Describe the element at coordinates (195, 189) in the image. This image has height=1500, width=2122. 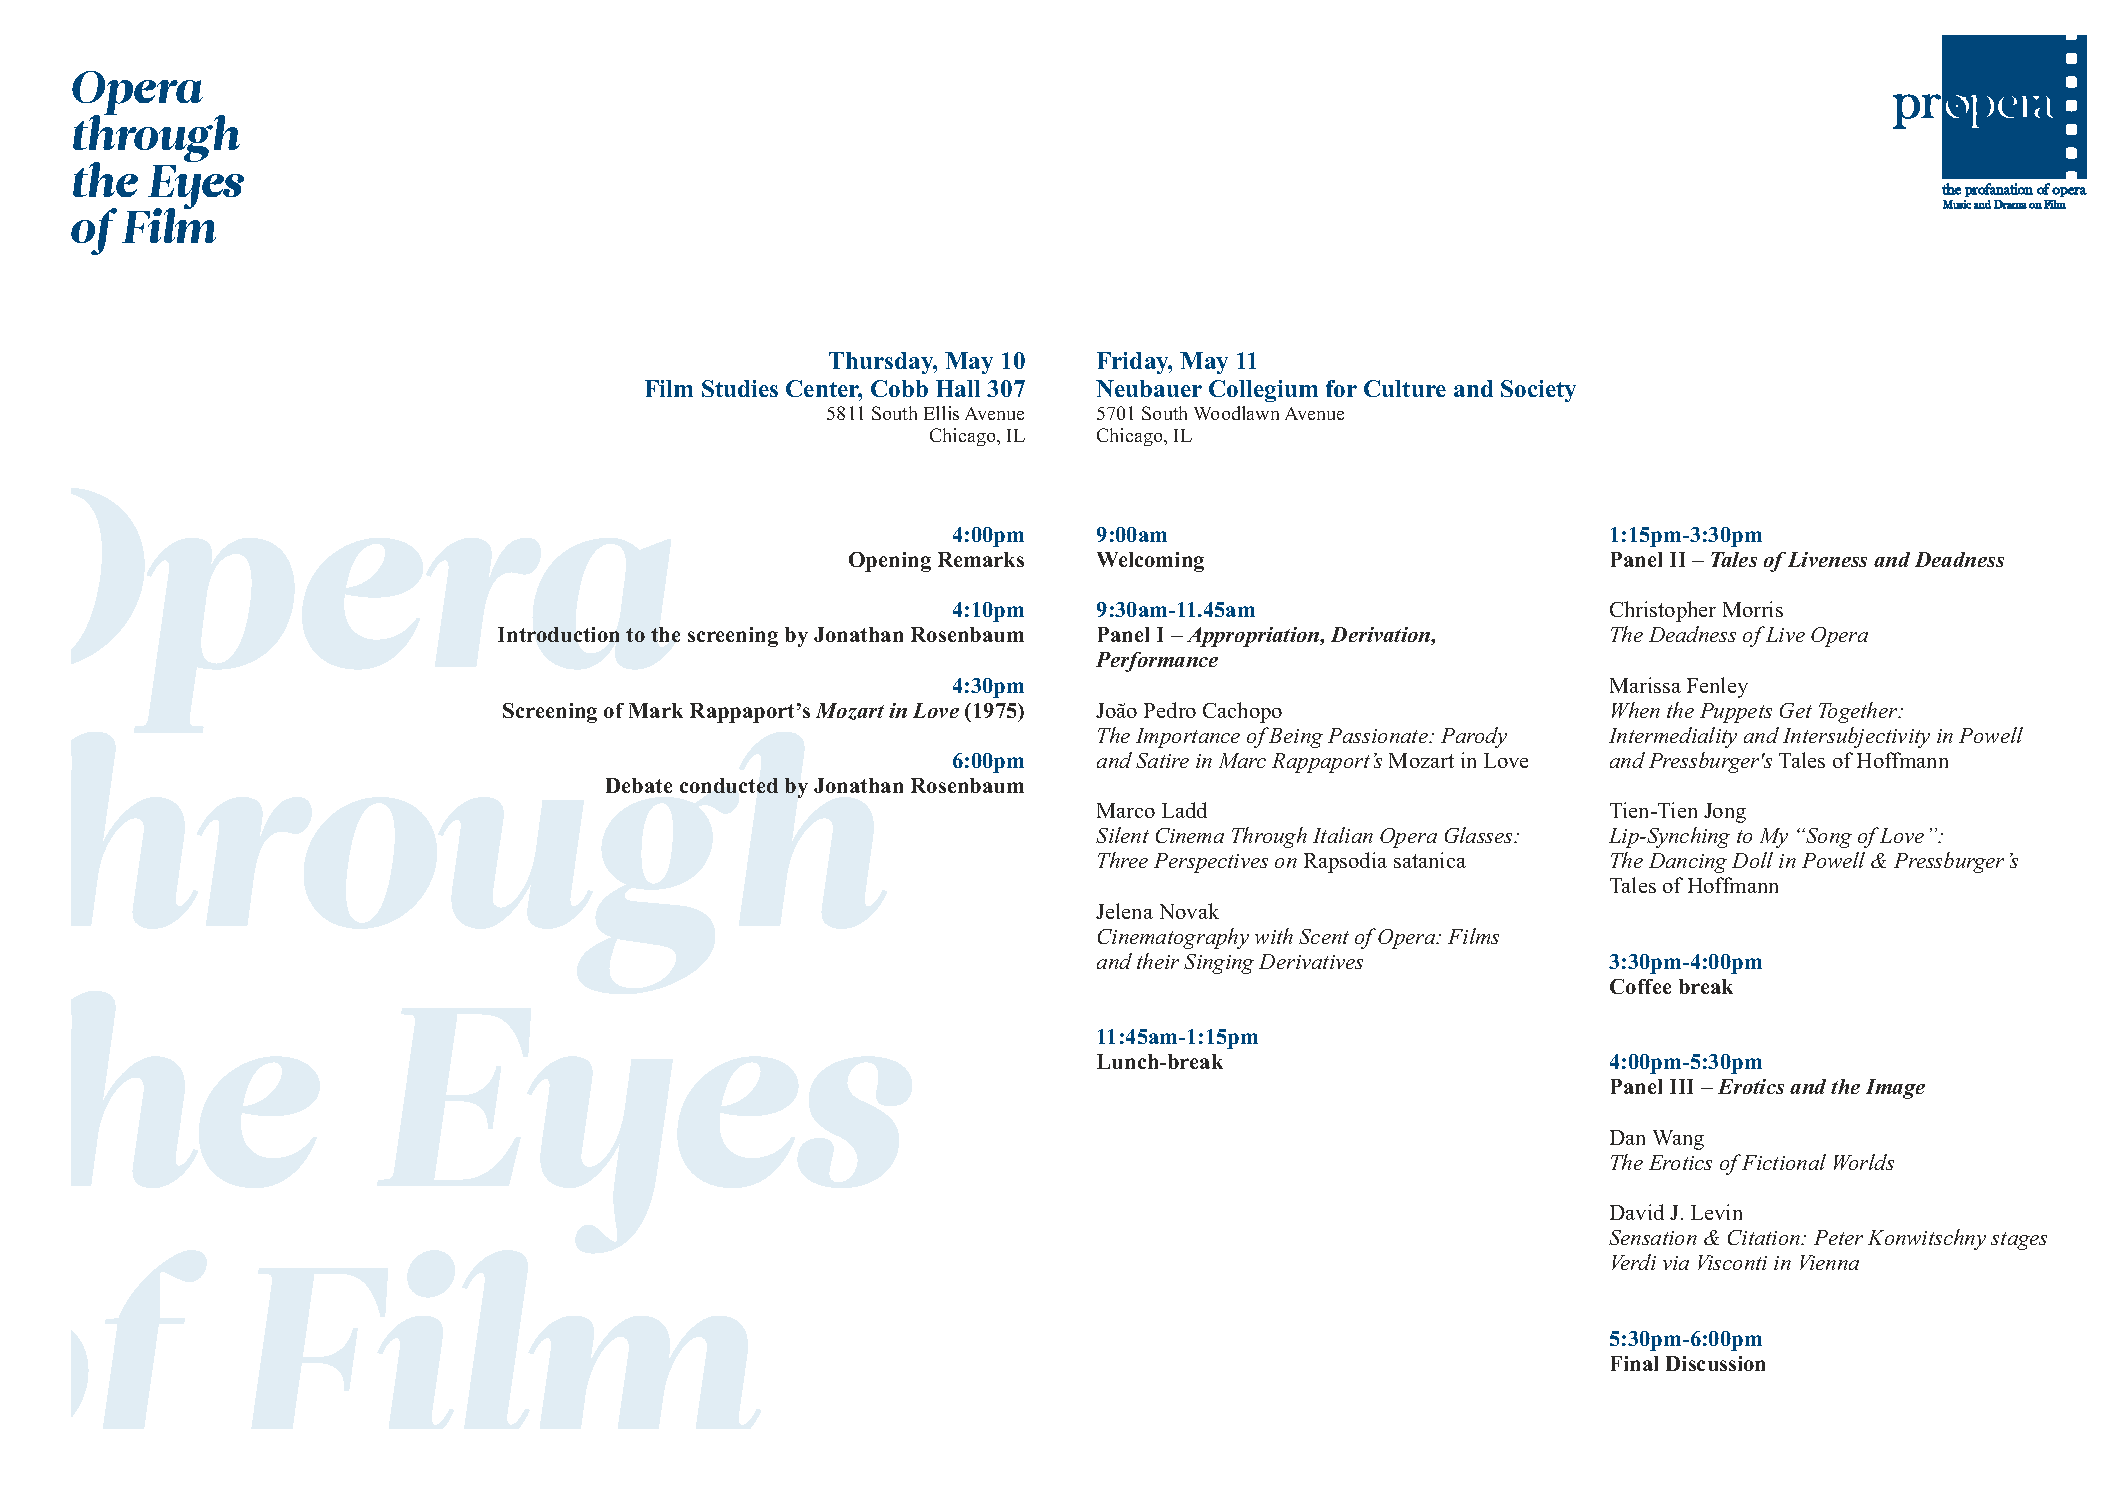
I see `Eyes` at that location.
